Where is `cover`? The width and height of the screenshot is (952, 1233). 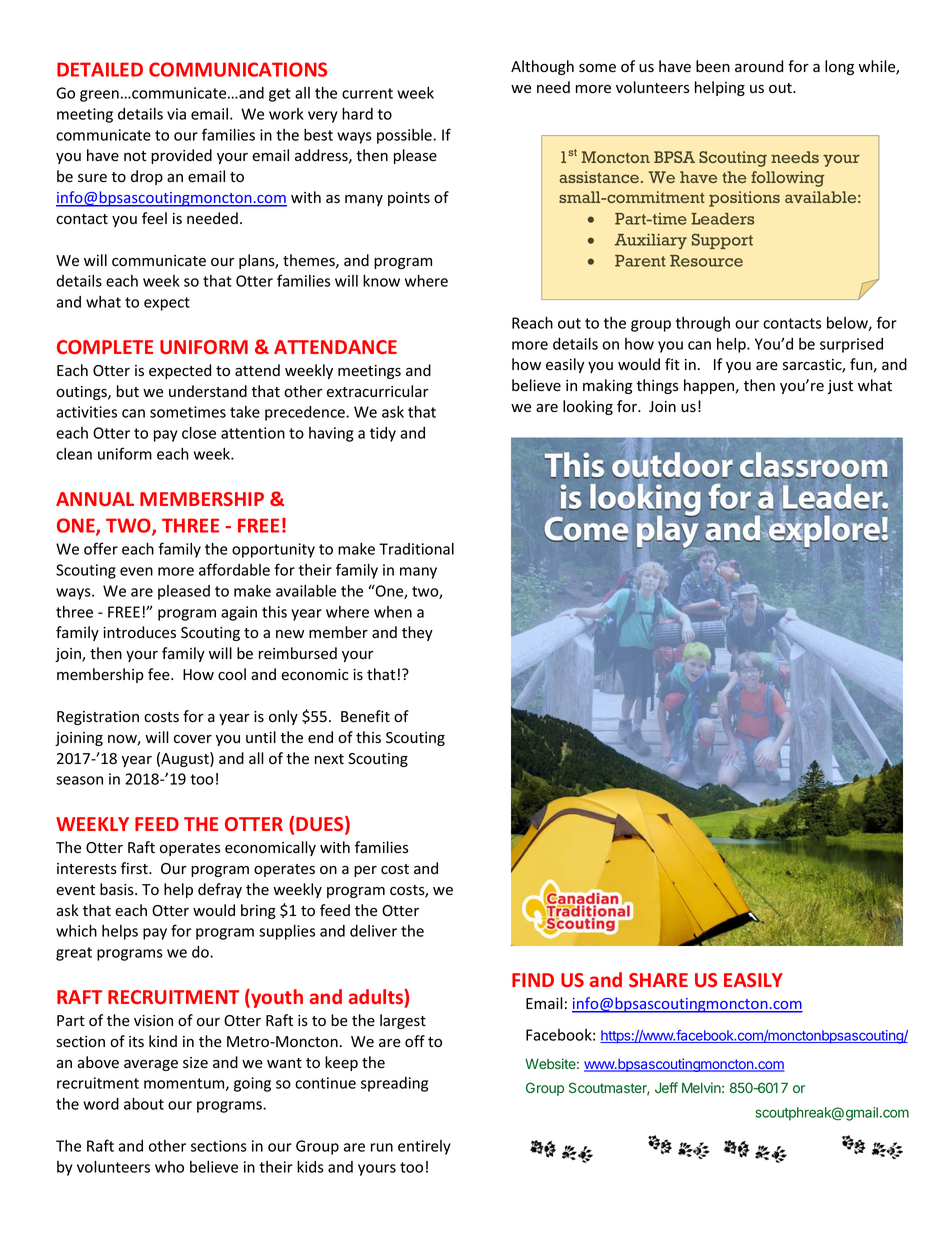
cover is located at coordinates (193, 739).
